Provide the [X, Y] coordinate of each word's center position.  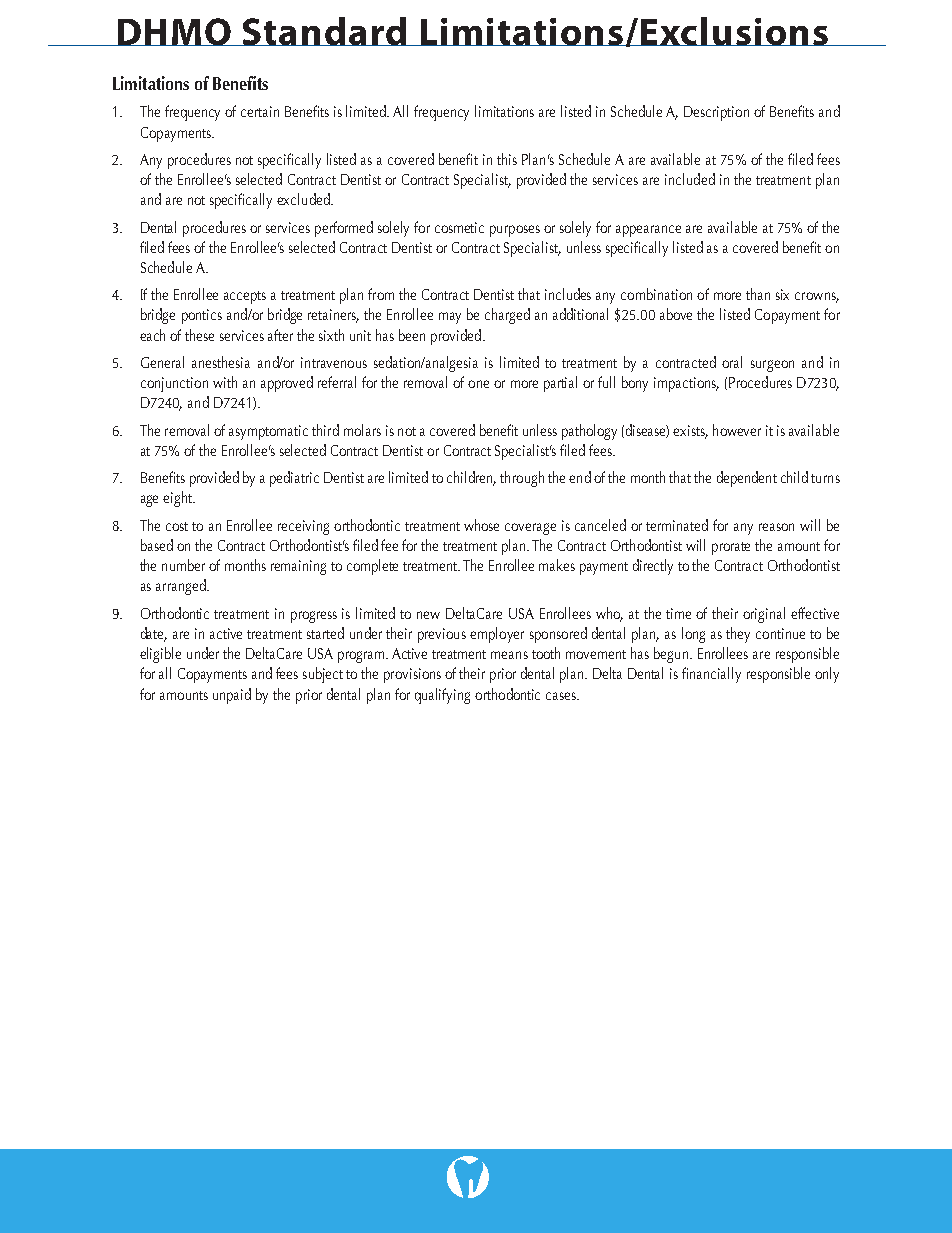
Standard [325, 31]
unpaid [232, 696]
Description [716, 113]
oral [732, 362]
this [507, 159]
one [478, 384]
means [509, 655]
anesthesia [221, 362]
